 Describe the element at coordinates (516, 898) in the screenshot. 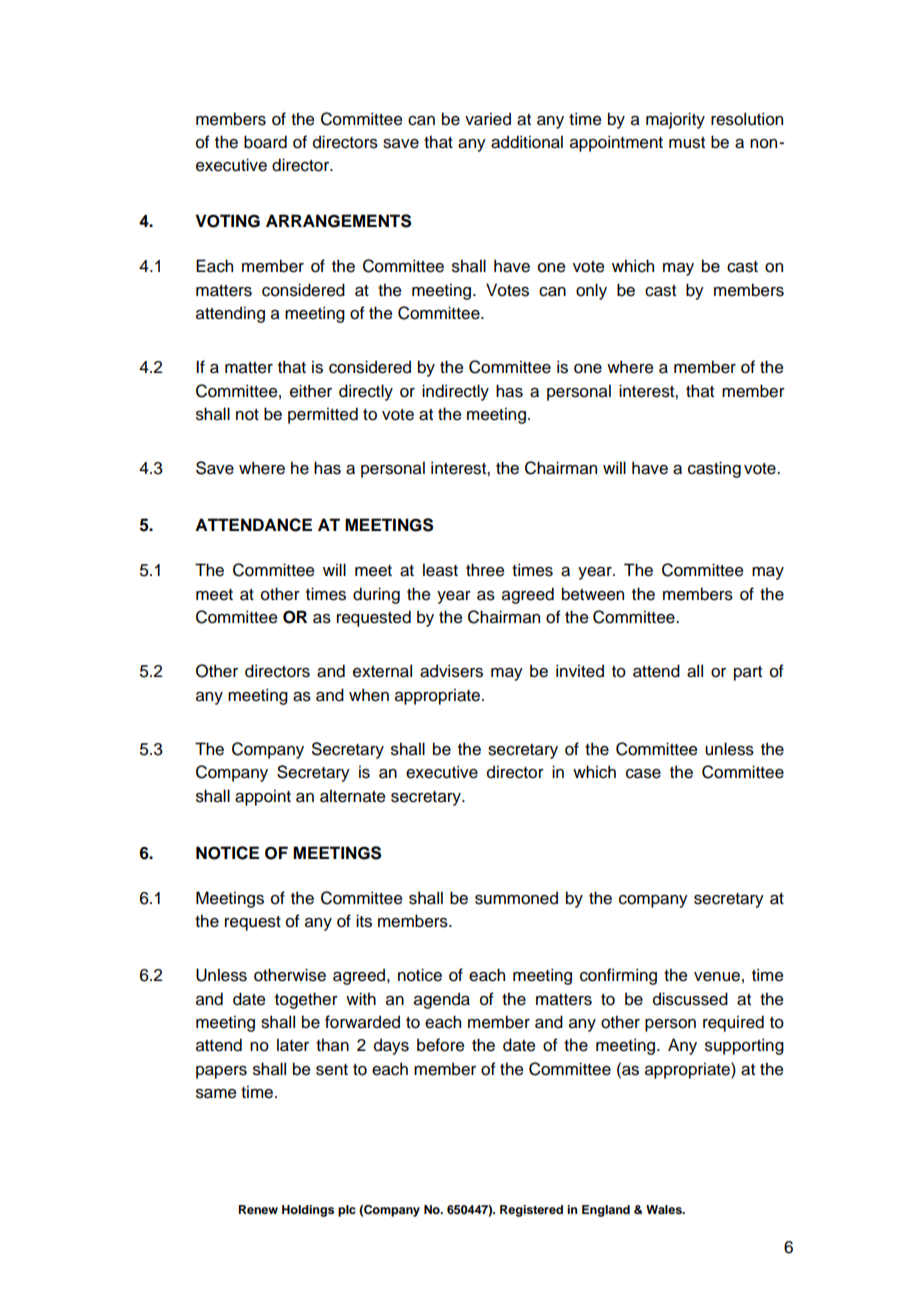

I see `summoned` at that location.
